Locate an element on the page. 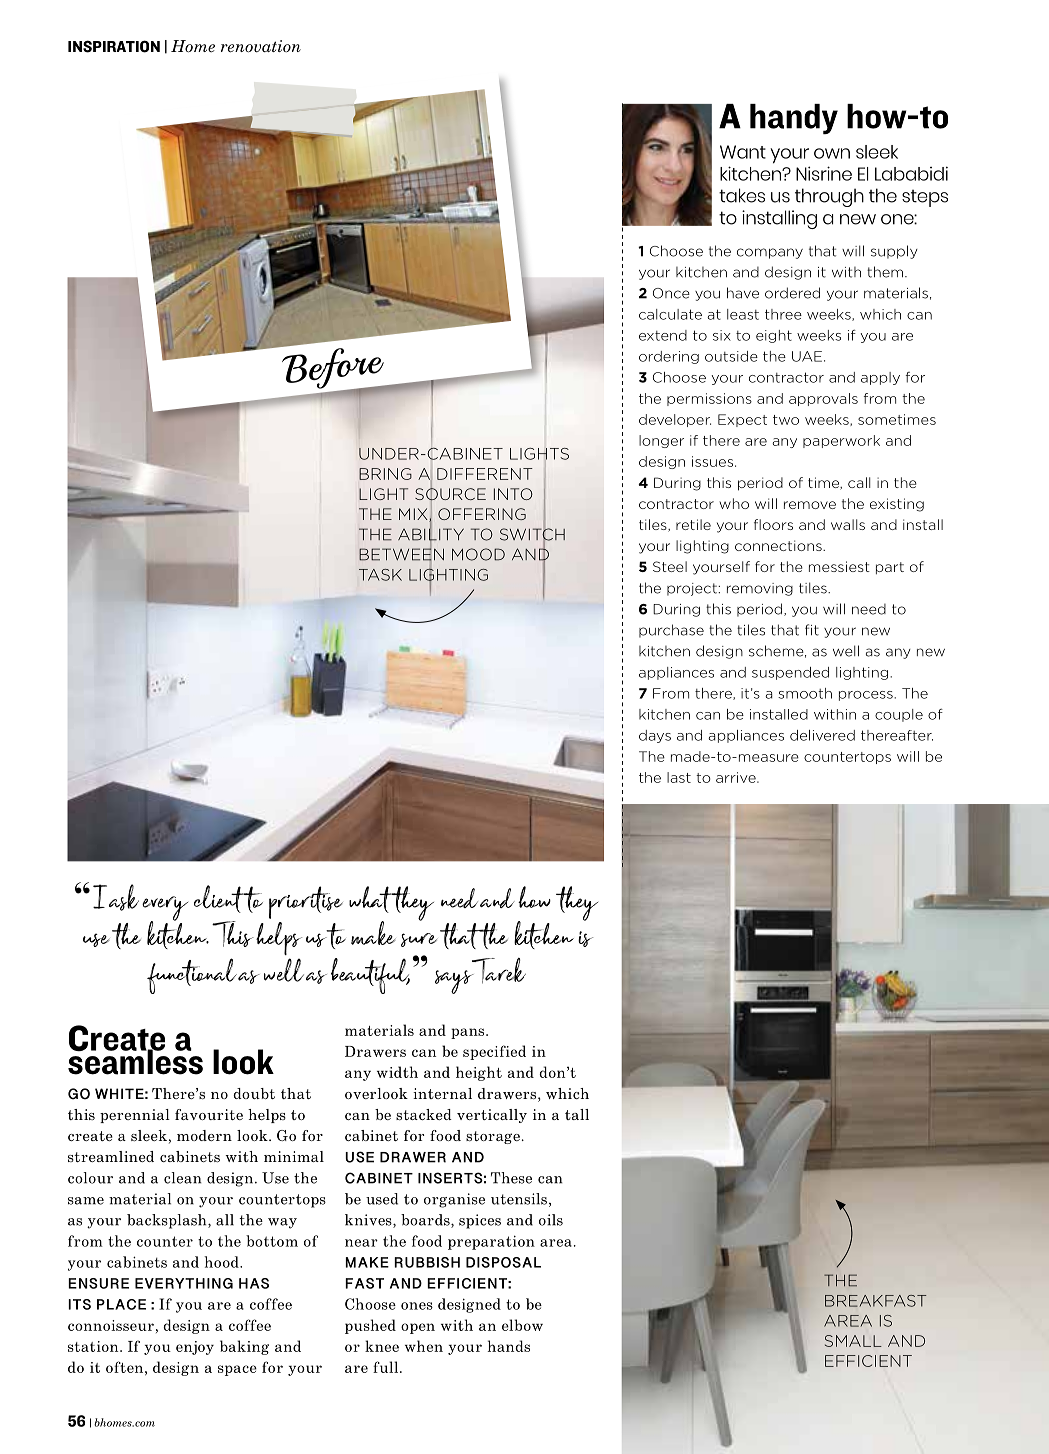  TASK is located at coordinates (380, 575).
